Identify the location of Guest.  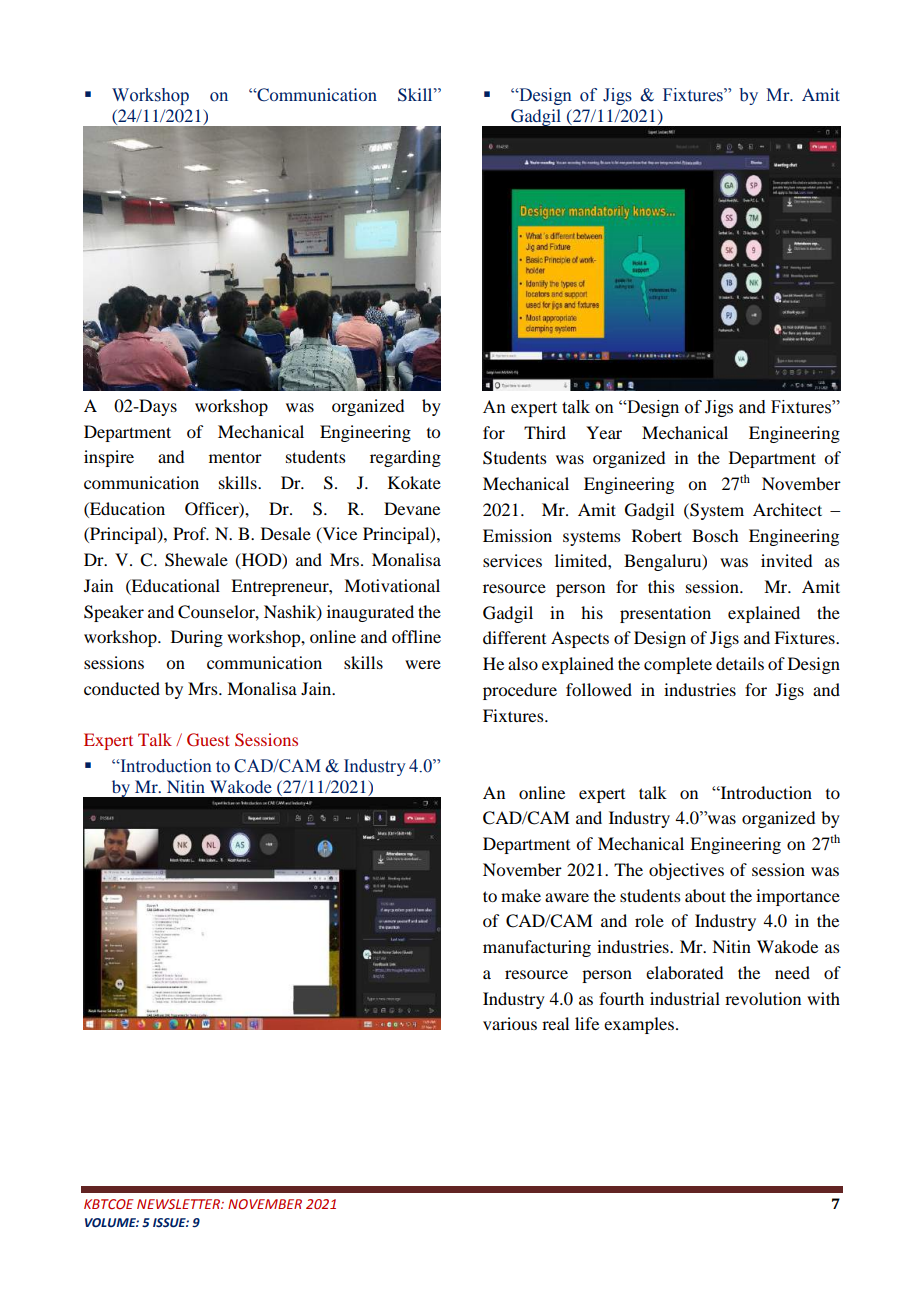
(208, 740).
